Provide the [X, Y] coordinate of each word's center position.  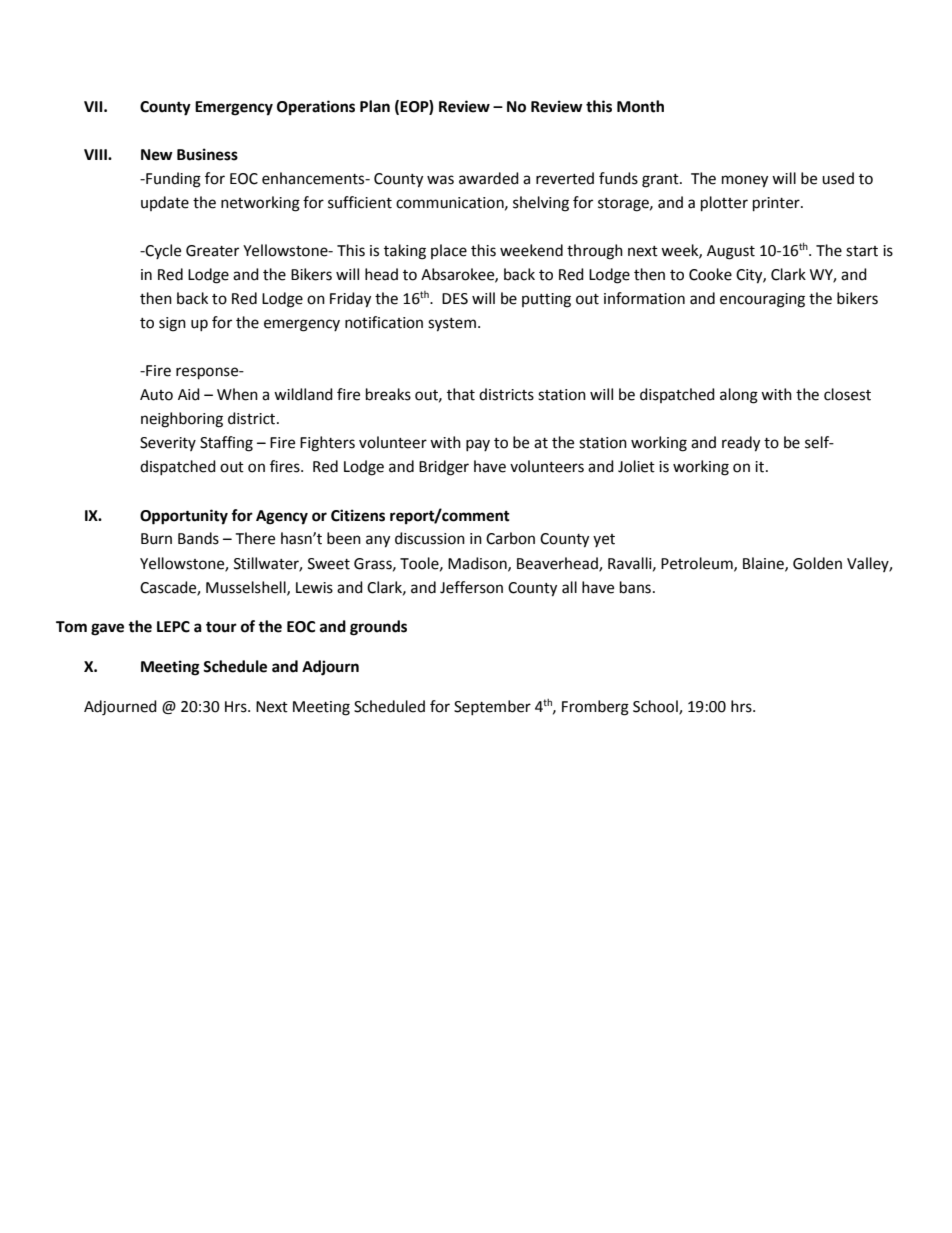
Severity [168, 444]
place [449, 251]
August [731, 252]
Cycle [162, 251]
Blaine [764, 564]
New [157, 155]
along [739, 396]
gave [107, 629]
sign [172, 324]
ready [741, 444]
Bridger [444, 468]
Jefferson [471, 587]
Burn [156, 539]
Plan [375, 106]
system [452, 325]
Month [640, 106]
